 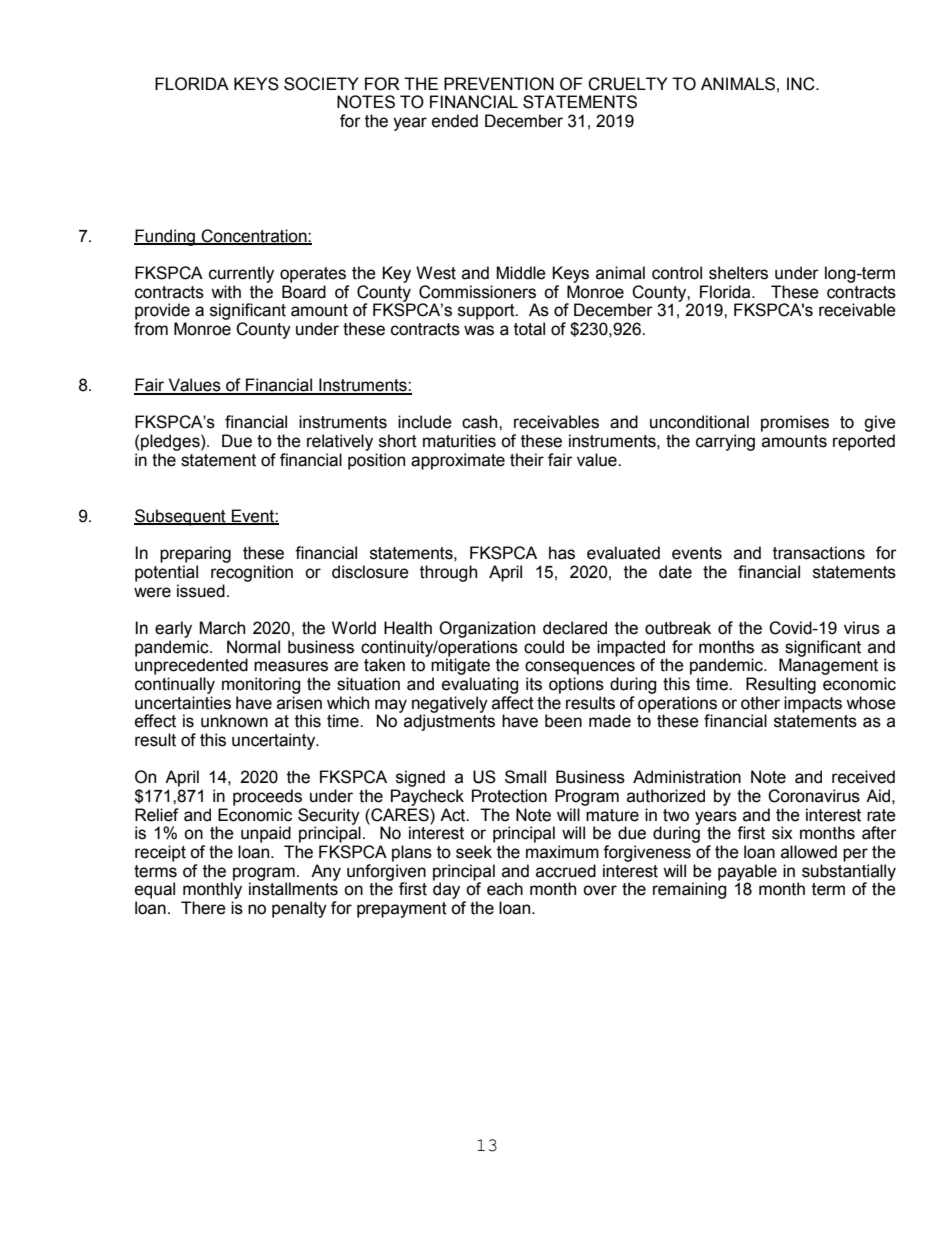 I want to click on CRUELTY, so click(x=628, y=84).
